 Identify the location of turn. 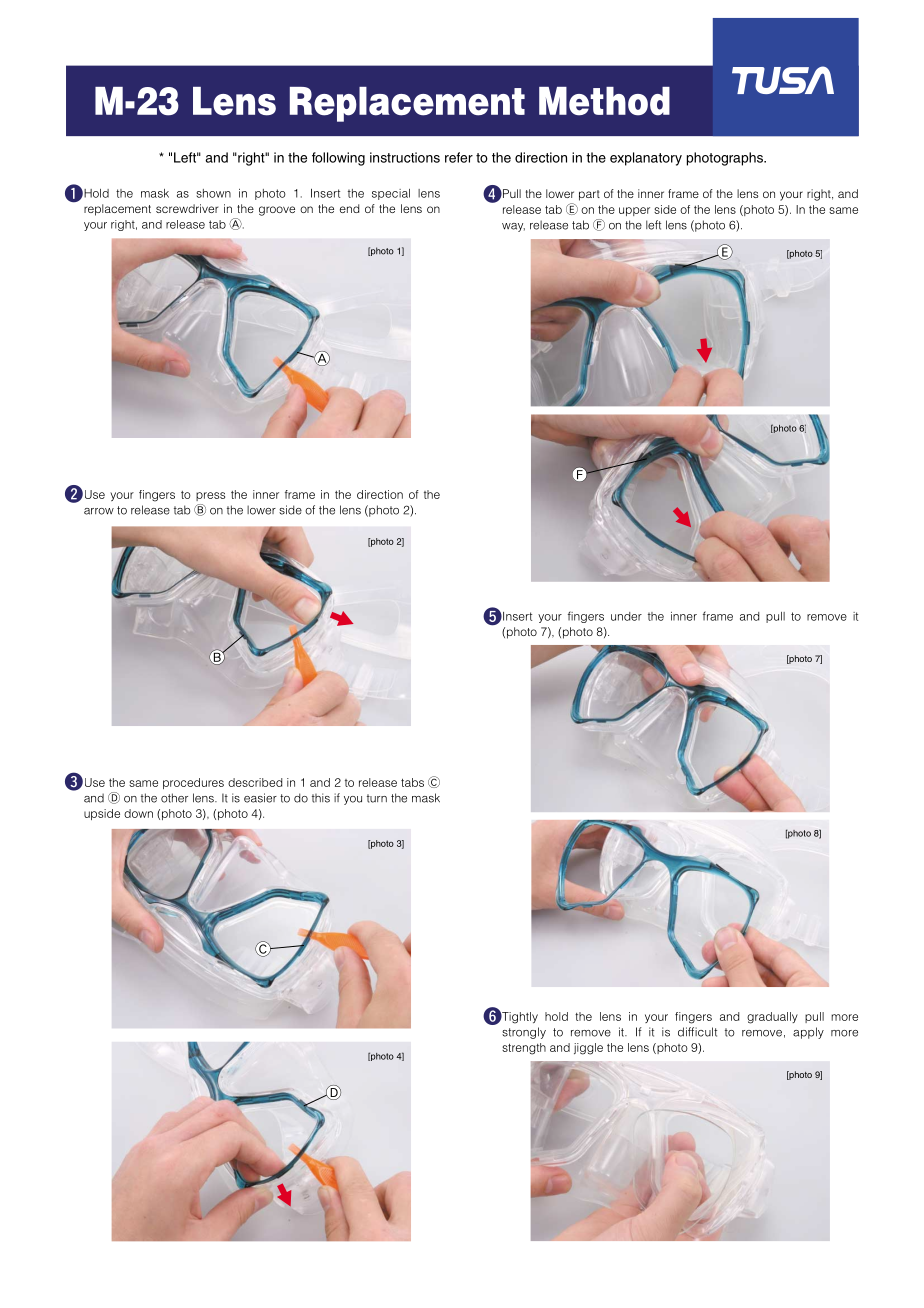
(377, 798).
